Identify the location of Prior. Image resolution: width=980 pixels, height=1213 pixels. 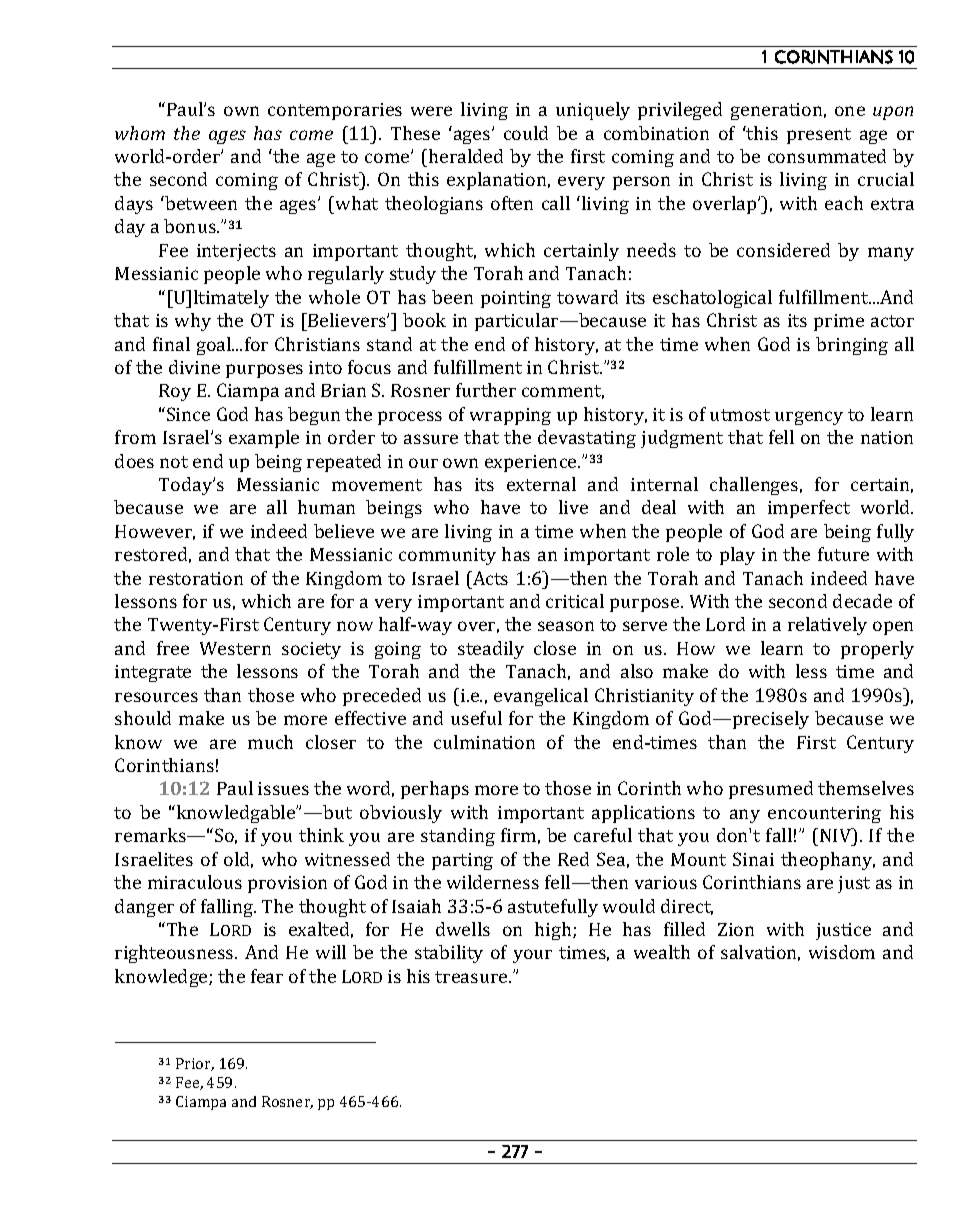
(195, 1064).
